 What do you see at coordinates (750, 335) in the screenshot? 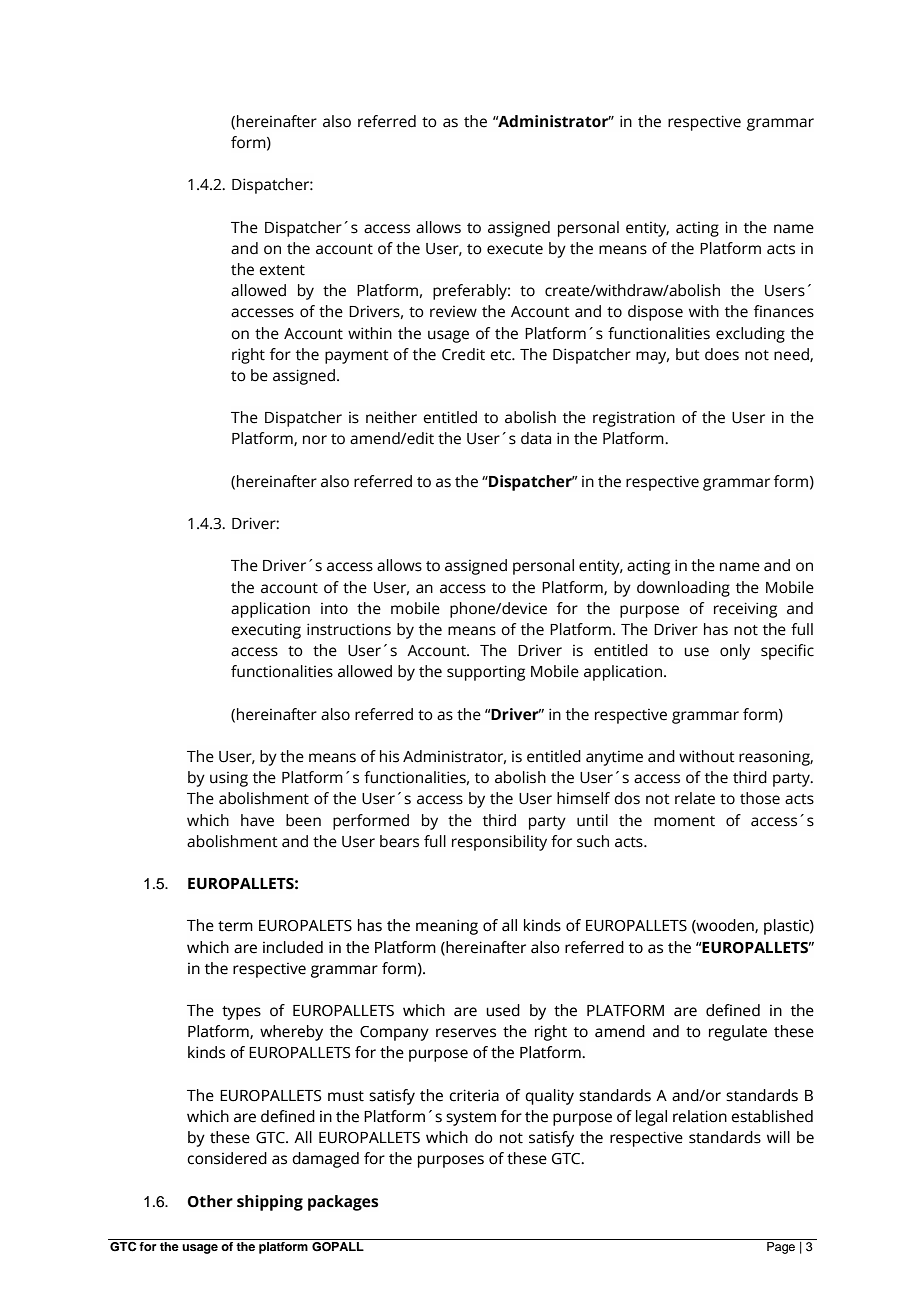
I see `excluding` at bounding box center [750, 335].
